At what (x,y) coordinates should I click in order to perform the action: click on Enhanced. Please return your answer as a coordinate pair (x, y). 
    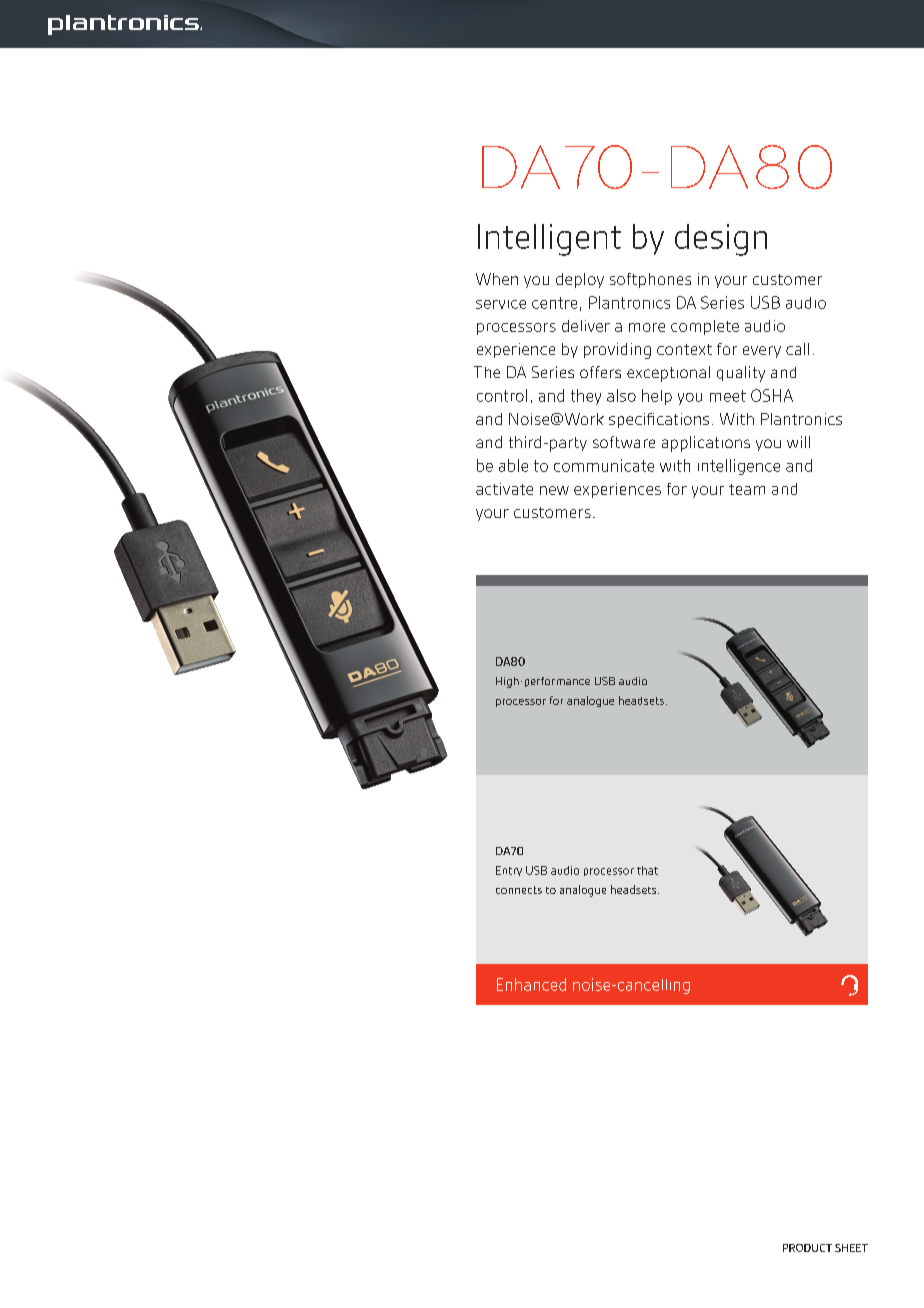
    Looking at the image, I should click on (531, 984).
